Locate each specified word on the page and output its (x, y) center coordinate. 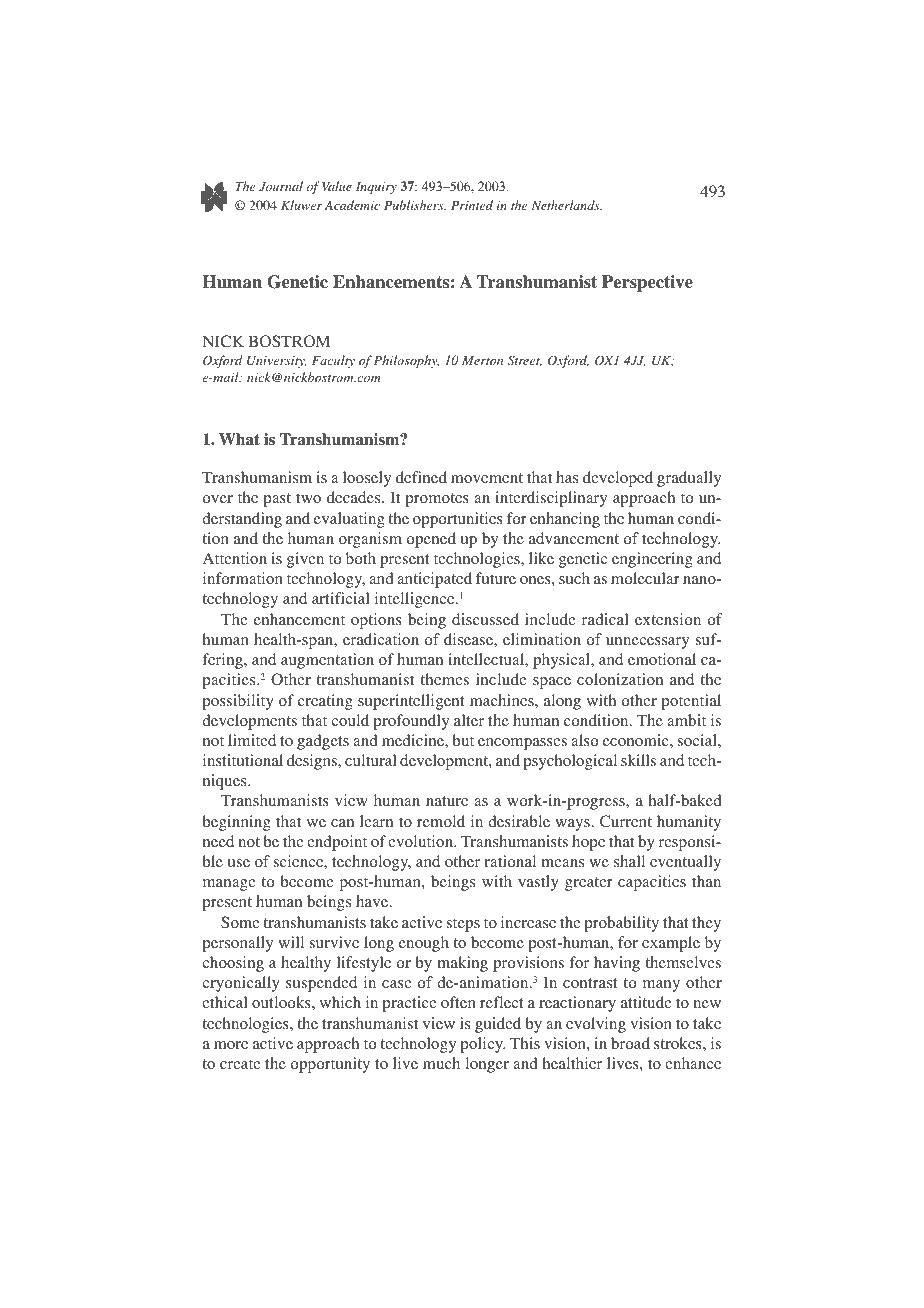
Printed (472, 205)
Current (626, 821)
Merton (482, 360)
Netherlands (566, 205)
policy (482, 1045)
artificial (341, 598)
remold (441, 821)
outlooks (282, 1002)
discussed (485, 619)
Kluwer (301, 205)
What (239, 439)
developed (618, 479)
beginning (236, 823)
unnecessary (647, 643)
